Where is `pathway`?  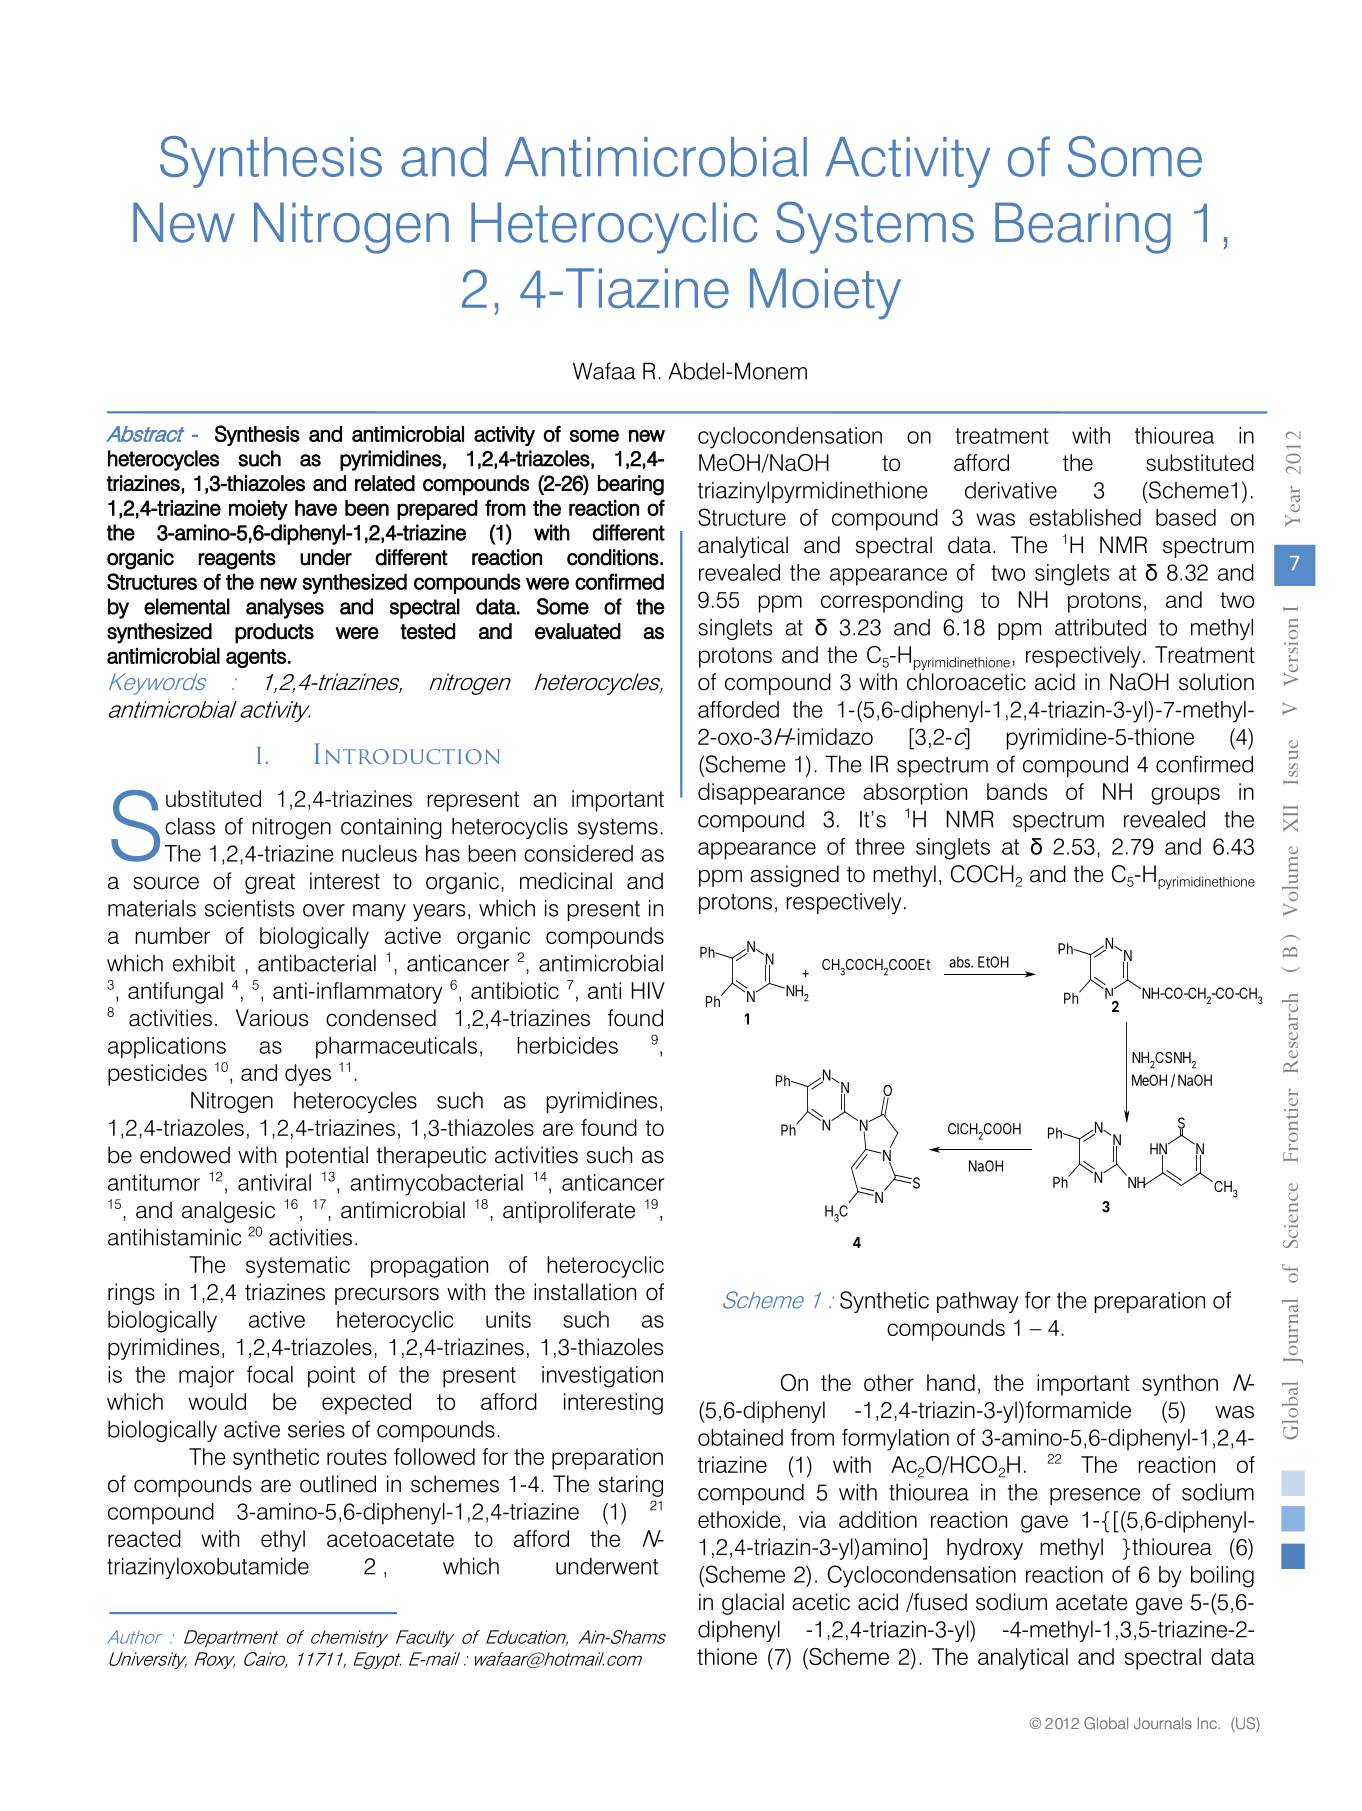 pathway is located at coordinates (978, 1302).
